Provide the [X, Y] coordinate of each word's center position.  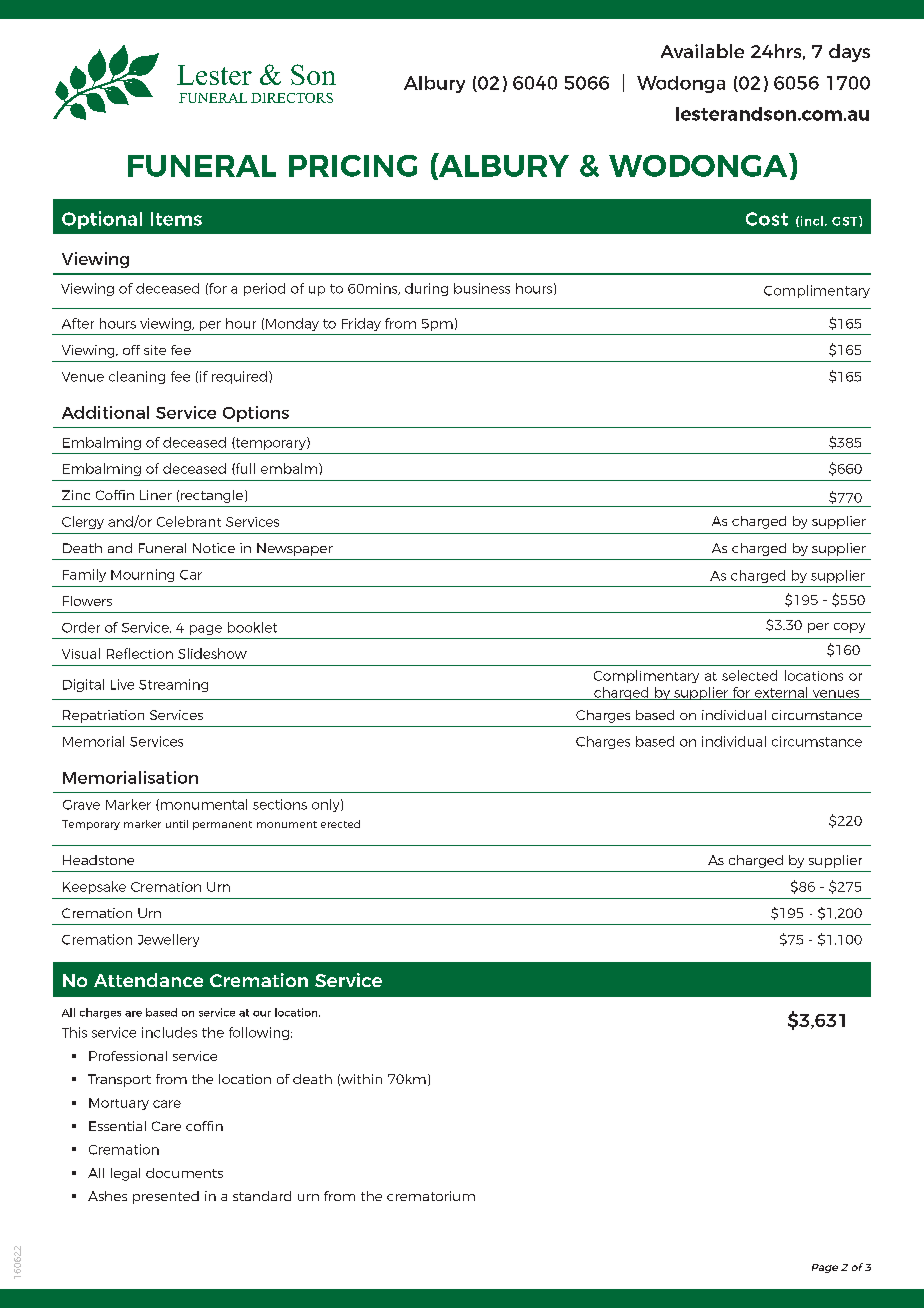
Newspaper [295, 549]
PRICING [353, 166]
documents [184, 1173]
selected [749, 675]
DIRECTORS [292, 98]
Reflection [140, 653]
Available [702, 51]
